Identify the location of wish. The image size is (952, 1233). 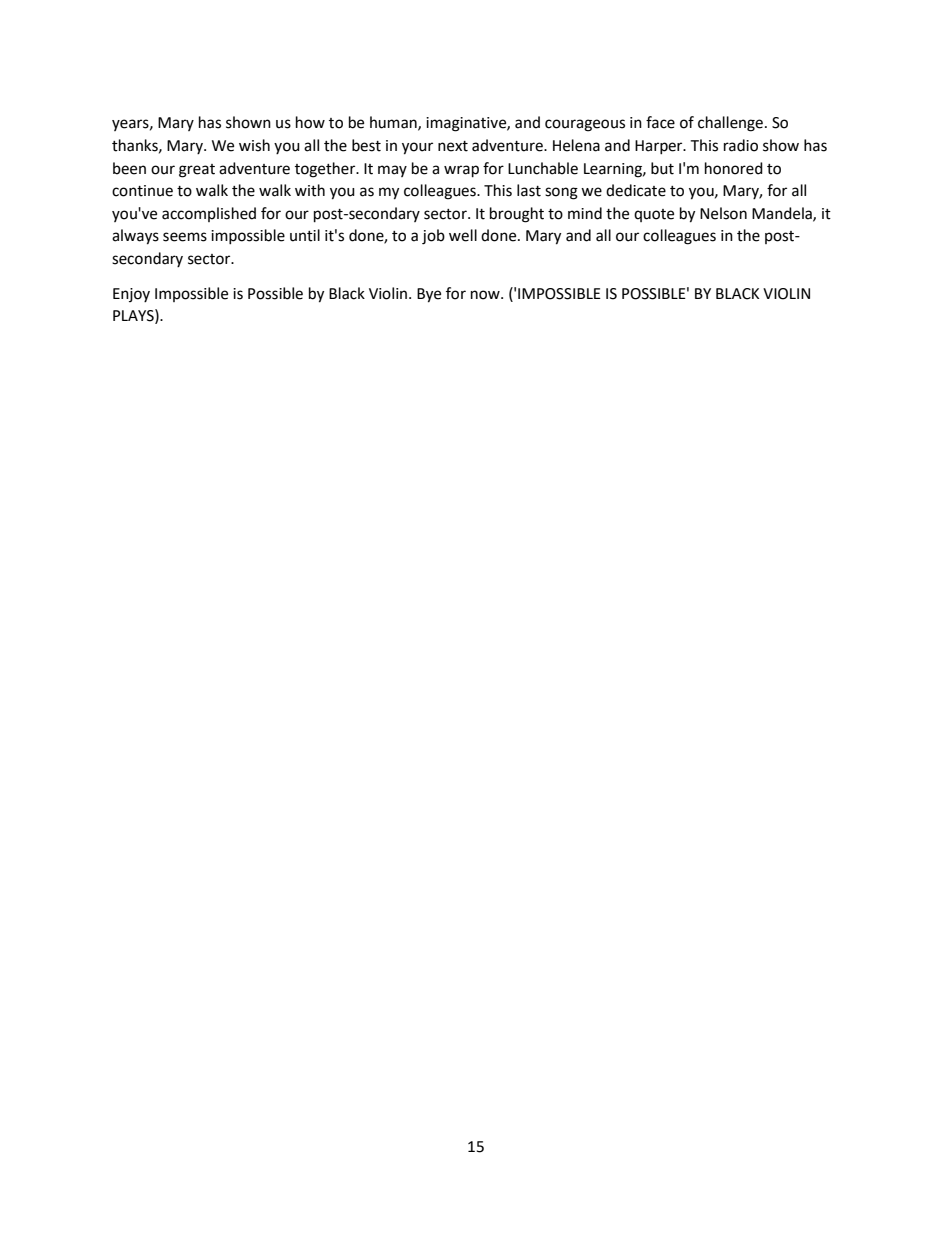
(254, 145).
